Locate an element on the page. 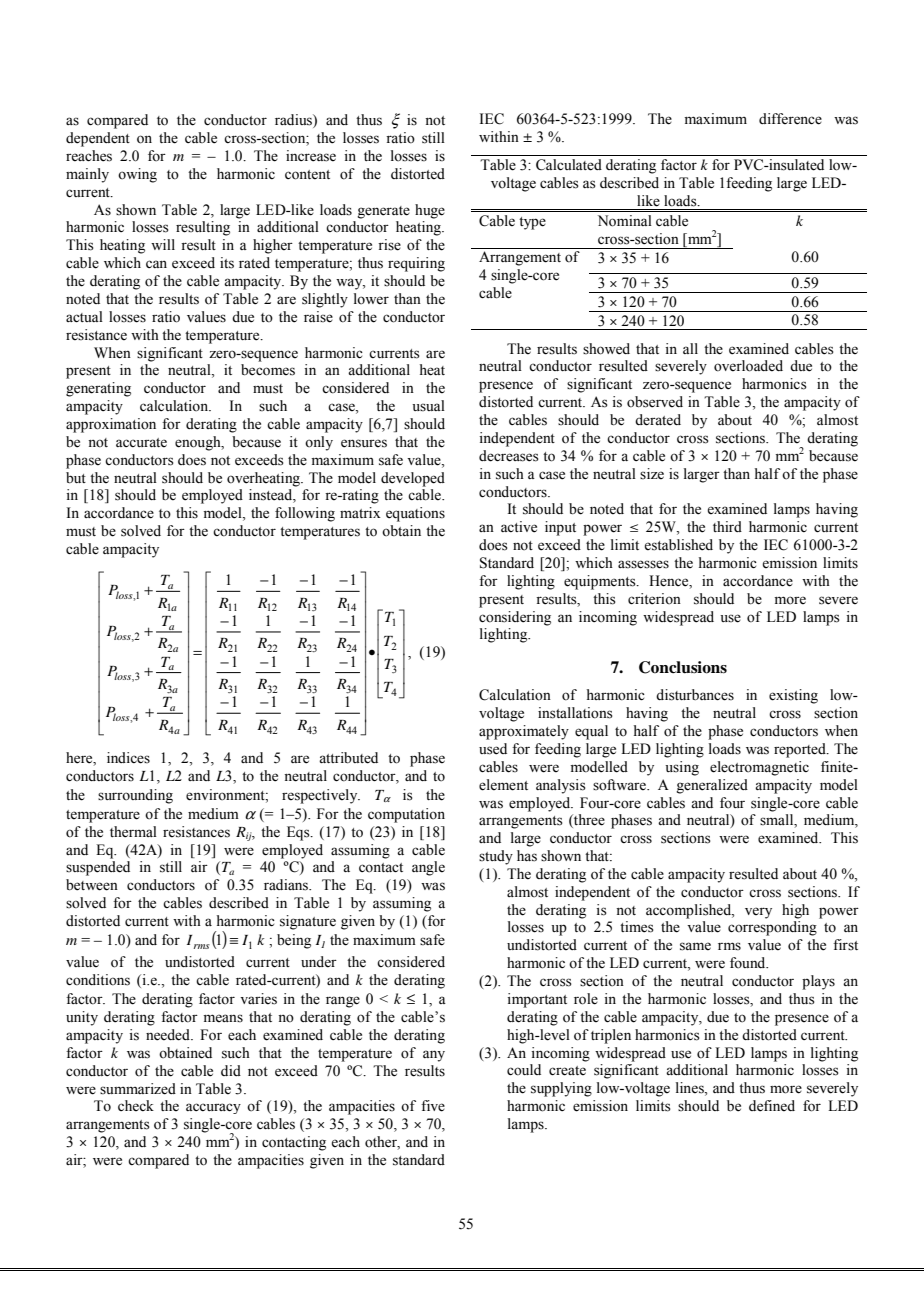  difference is located at coordinates (790, 119).
